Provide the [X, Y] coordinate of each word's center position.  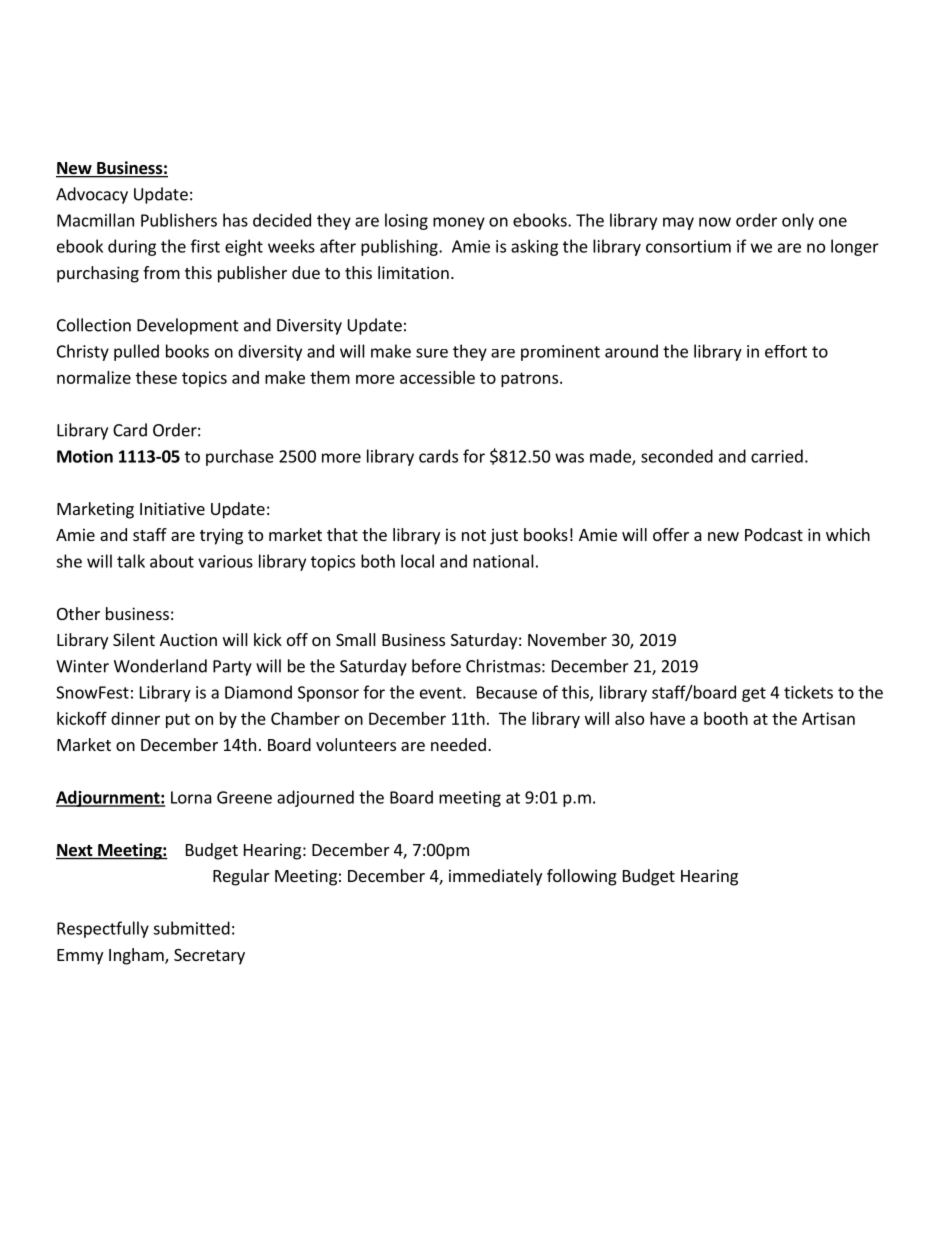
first [205, 246]
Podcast [774, 534]
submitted [191, 928]
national [503, 561]
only [798, 221]
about [172, 561]
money [459, 223]
